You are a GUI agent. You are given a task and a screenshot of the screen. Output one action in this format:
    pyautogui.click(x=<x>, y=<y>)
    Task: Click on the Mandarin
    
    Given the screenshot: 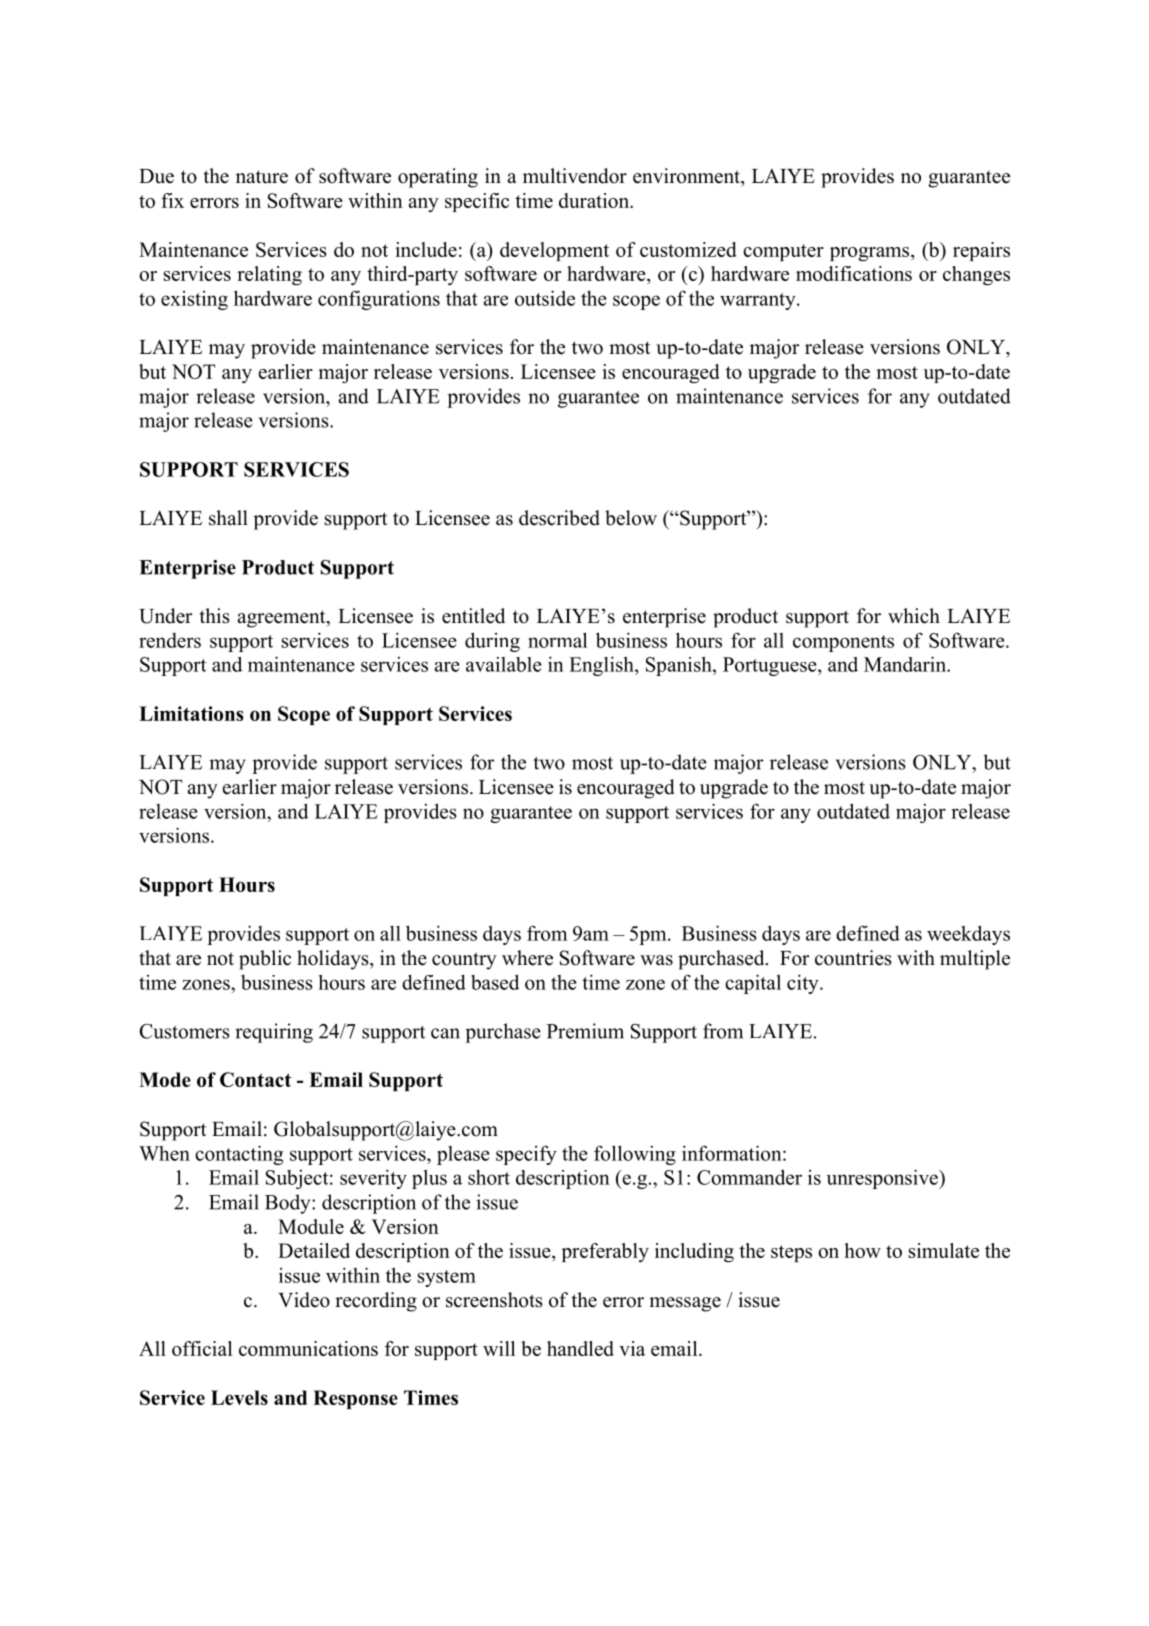 What is the action you would take?
    pyautogui.click(x=906, y=664)
